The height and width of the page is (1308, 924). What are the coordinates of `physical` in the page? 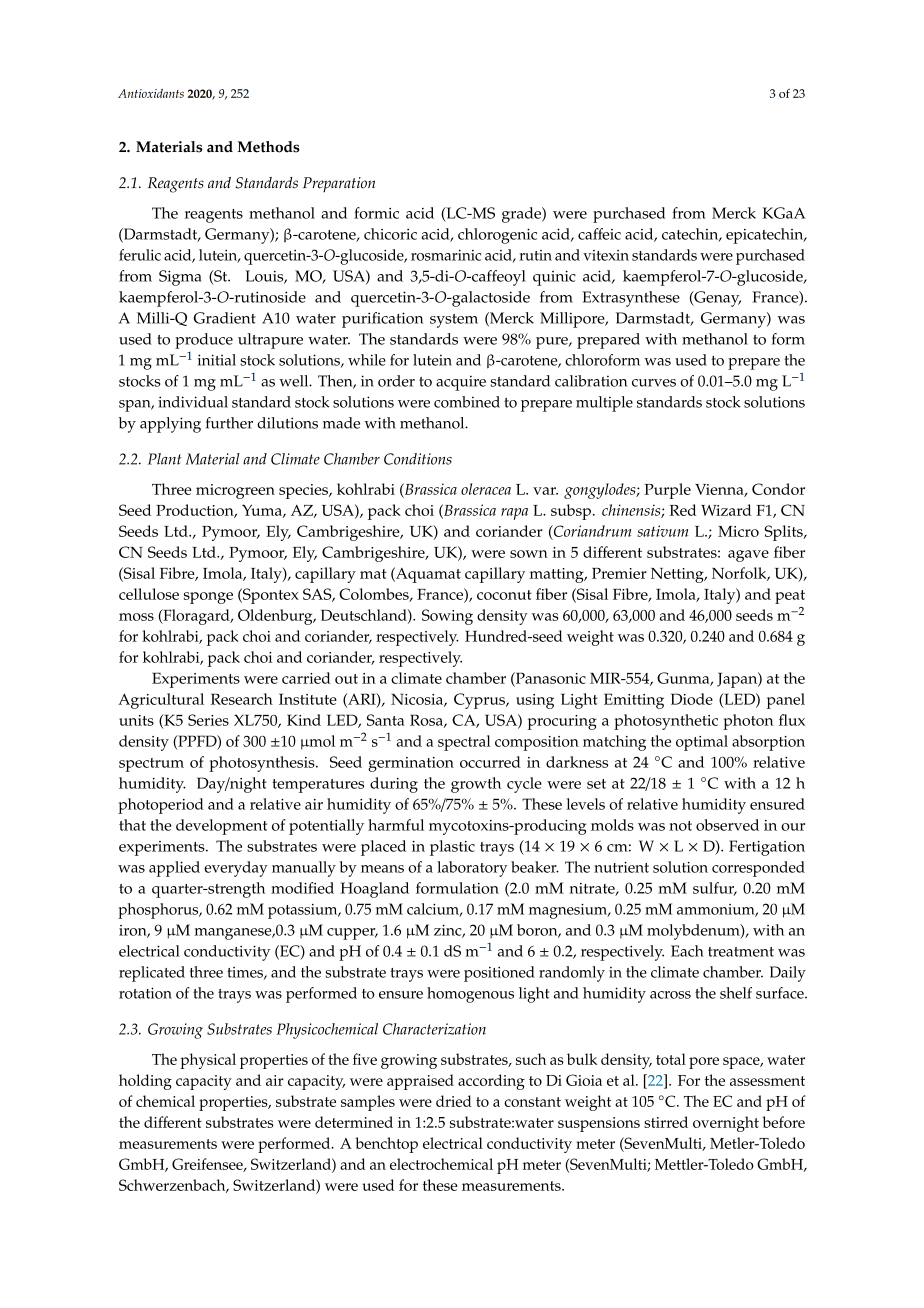 It's located at (208, 1061).
